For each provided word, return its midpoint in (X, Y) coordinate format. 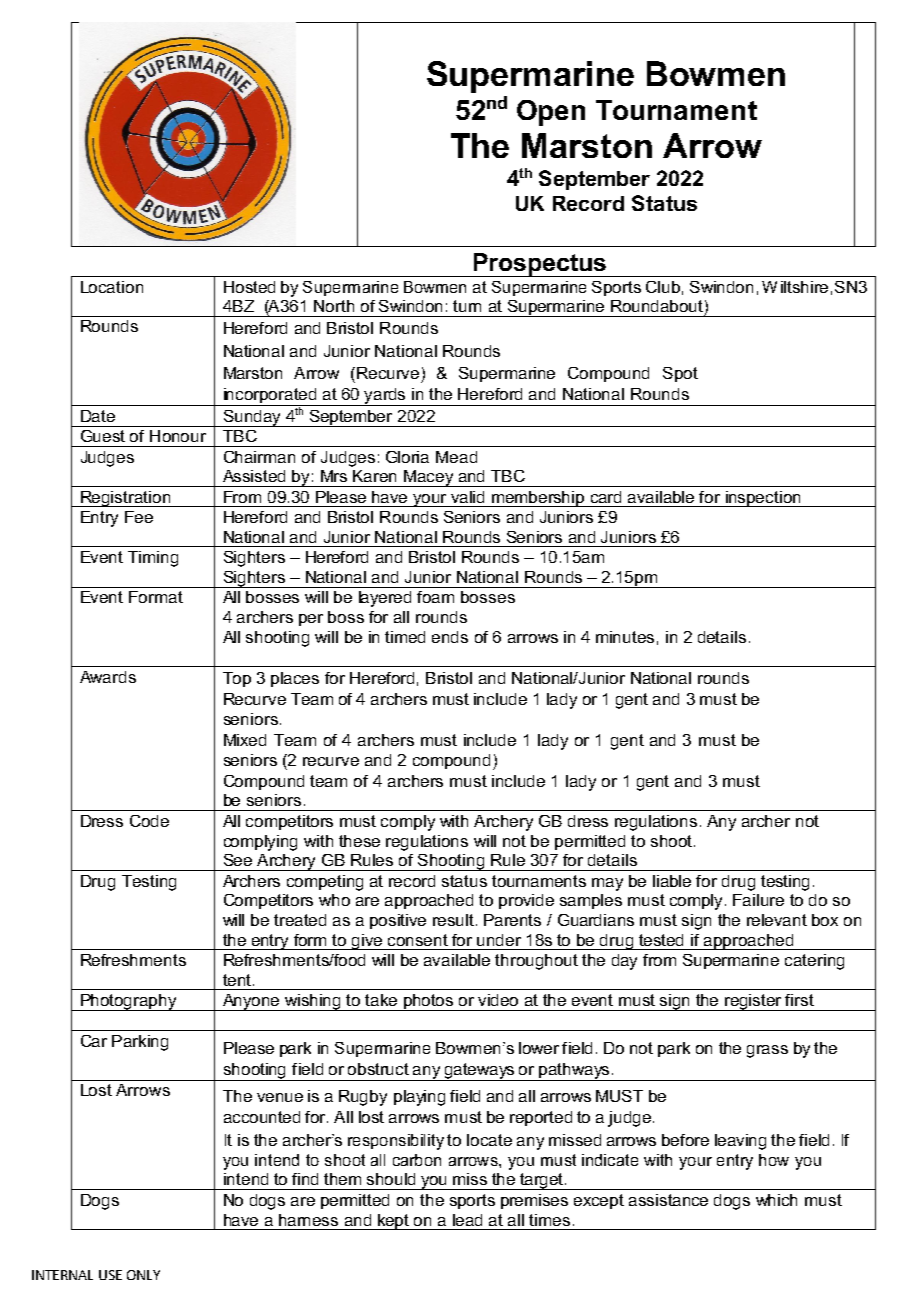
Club (663, 287)
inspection (763, 499)
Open (551, 113)
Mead (456, 457)
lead (467, 1220)
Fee (139, 517)
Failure (758, 900)
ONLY (143, 1275)
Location (112, 287)
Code (149, 821)
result (455, 920)
